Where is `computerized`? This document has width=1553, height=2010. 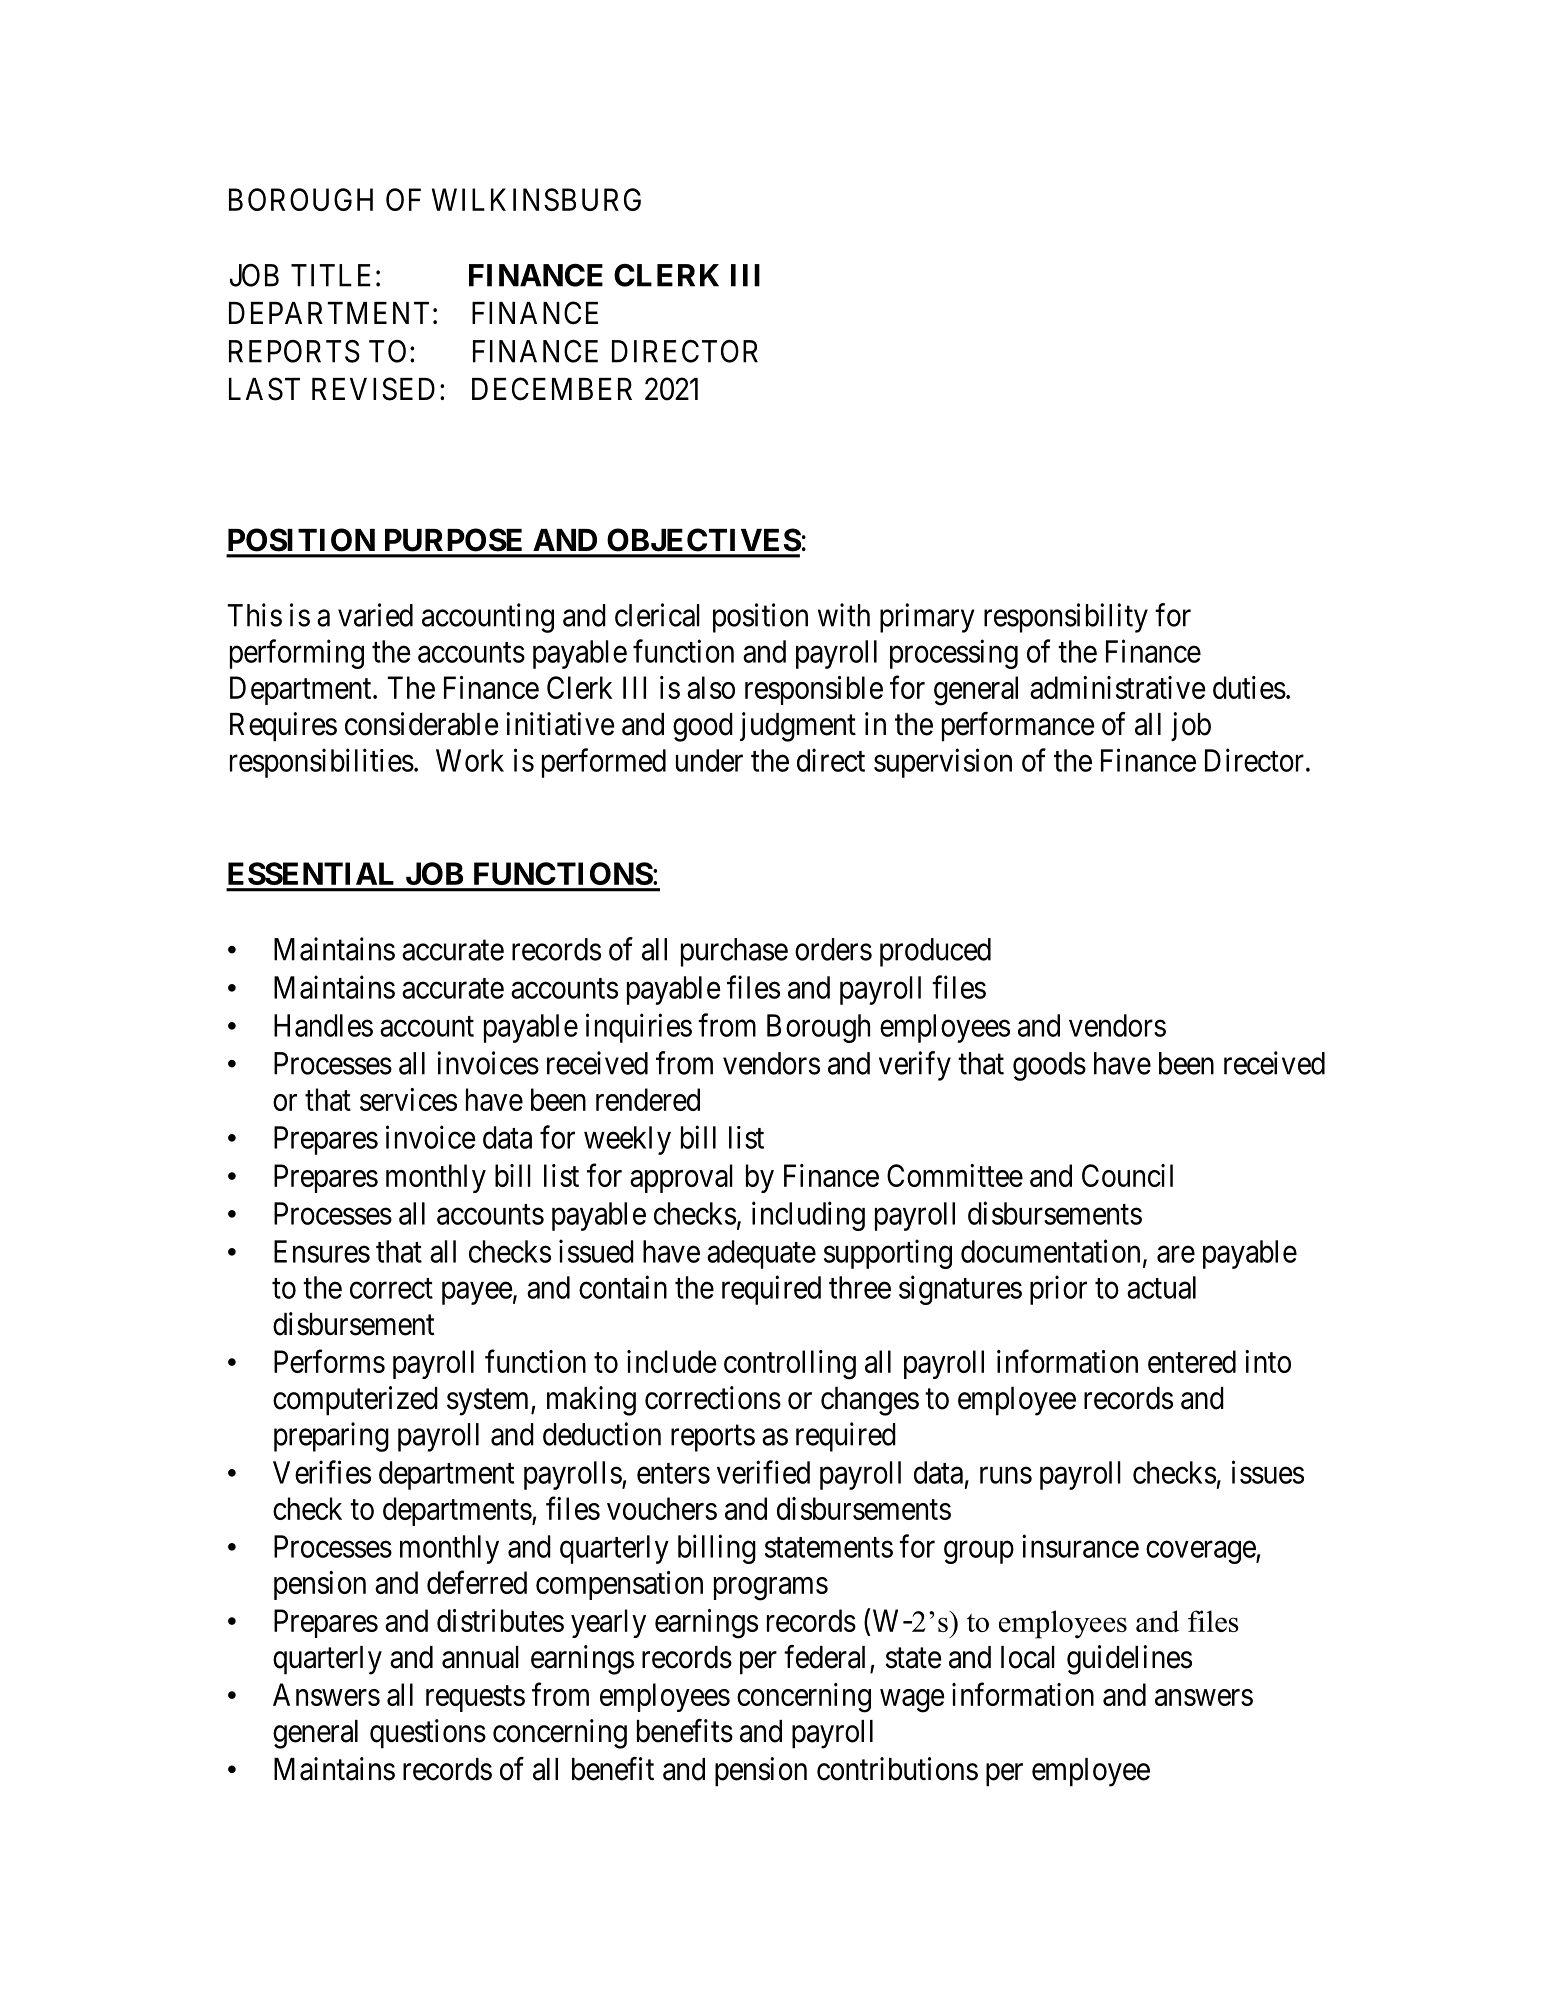 computerized is located at coordinates (355, 1401).
